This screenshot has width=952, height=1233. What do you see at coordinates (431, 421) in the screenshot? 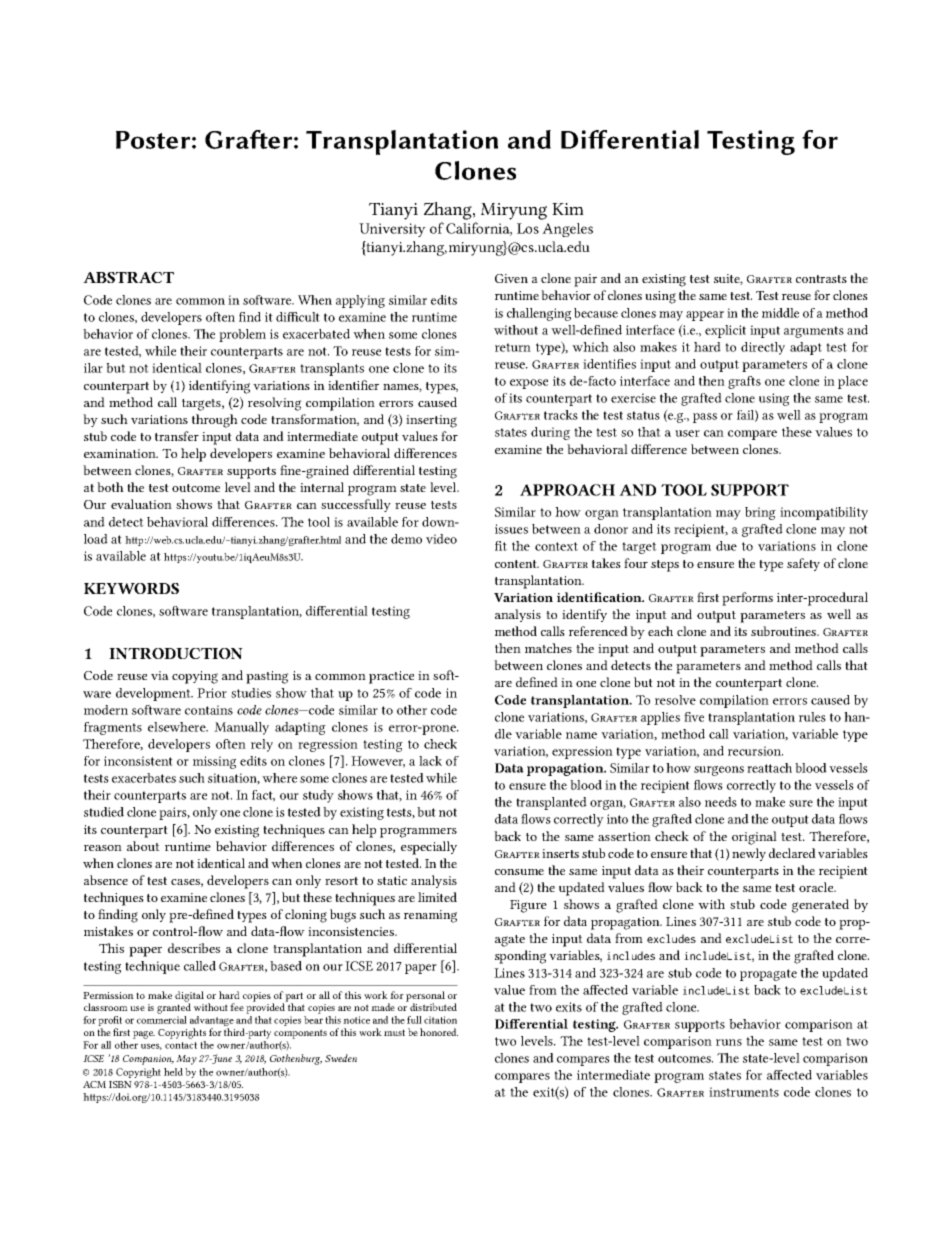
I see `inserting` at bounding box center [431, 421].
